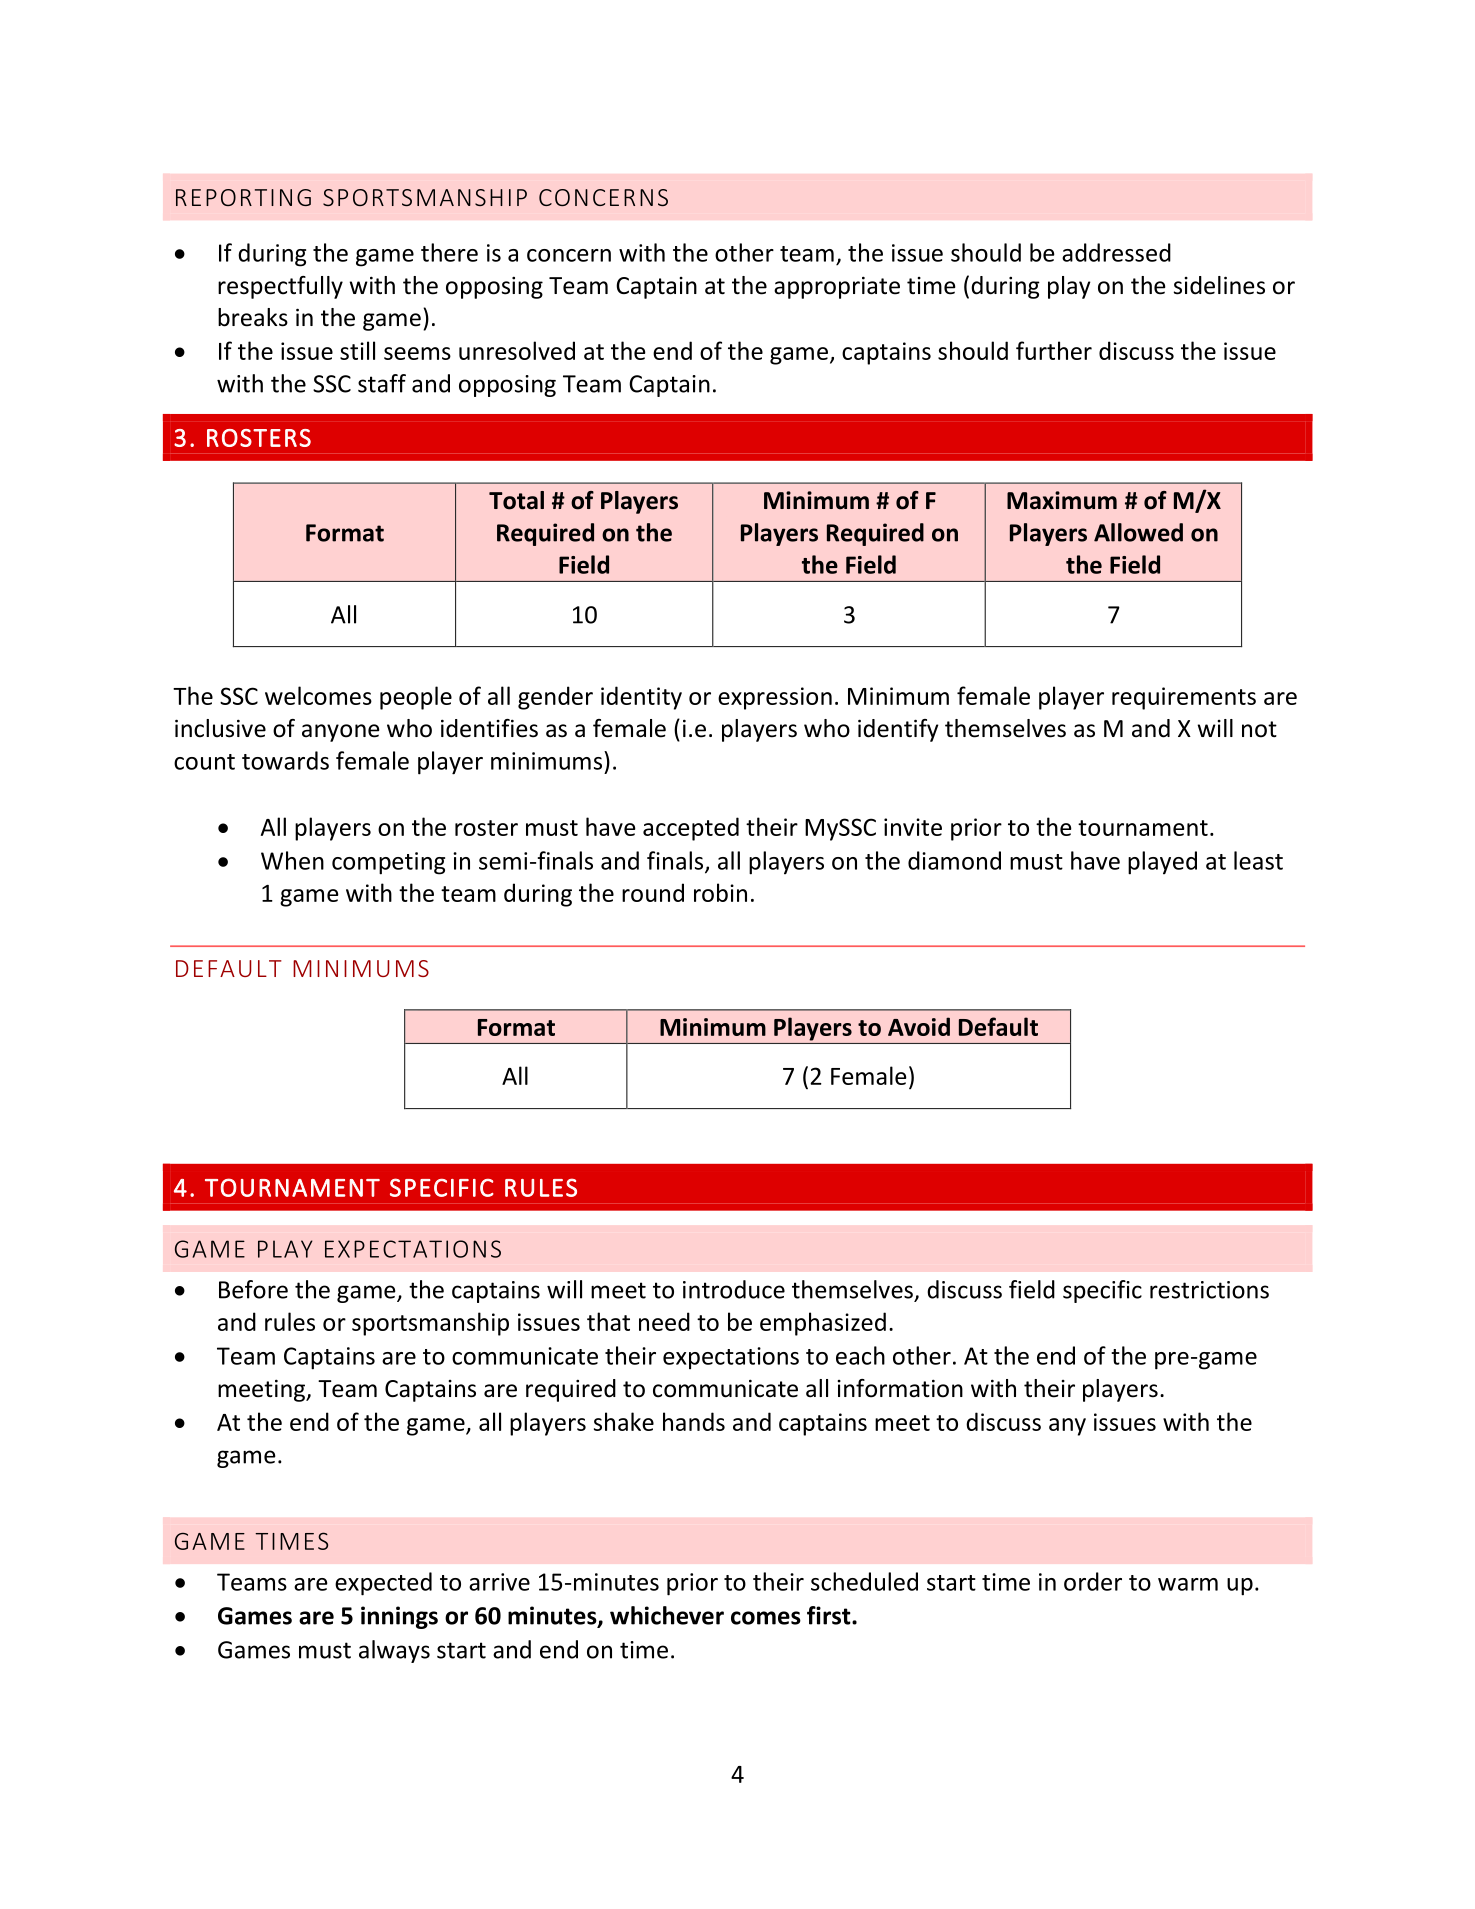  Describe the element at coordinates (383, 1584) in the screenshot. I see `expected` at that location.
